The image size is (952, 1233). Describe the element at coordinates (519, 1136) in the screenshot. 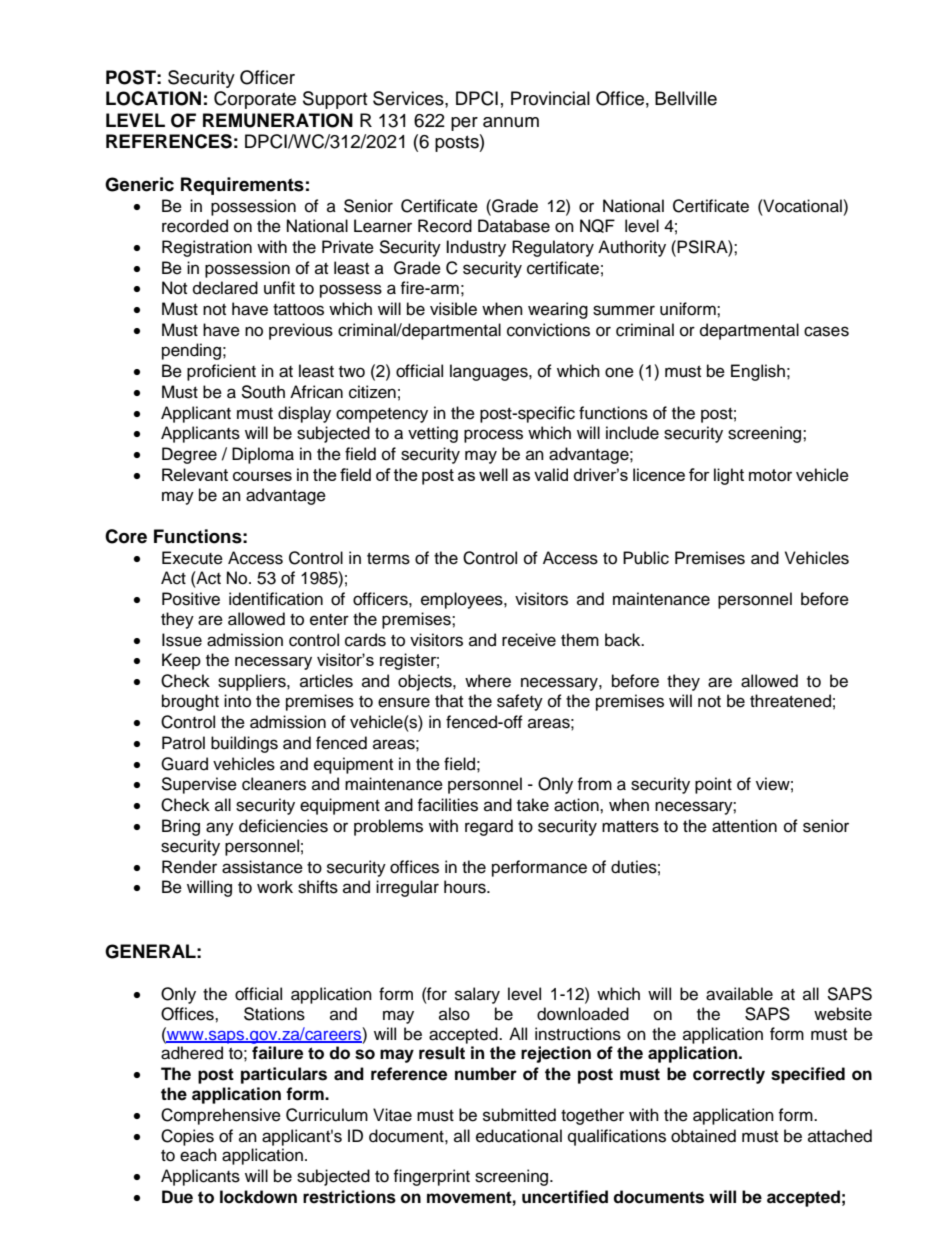

I see `educational` at that location.
